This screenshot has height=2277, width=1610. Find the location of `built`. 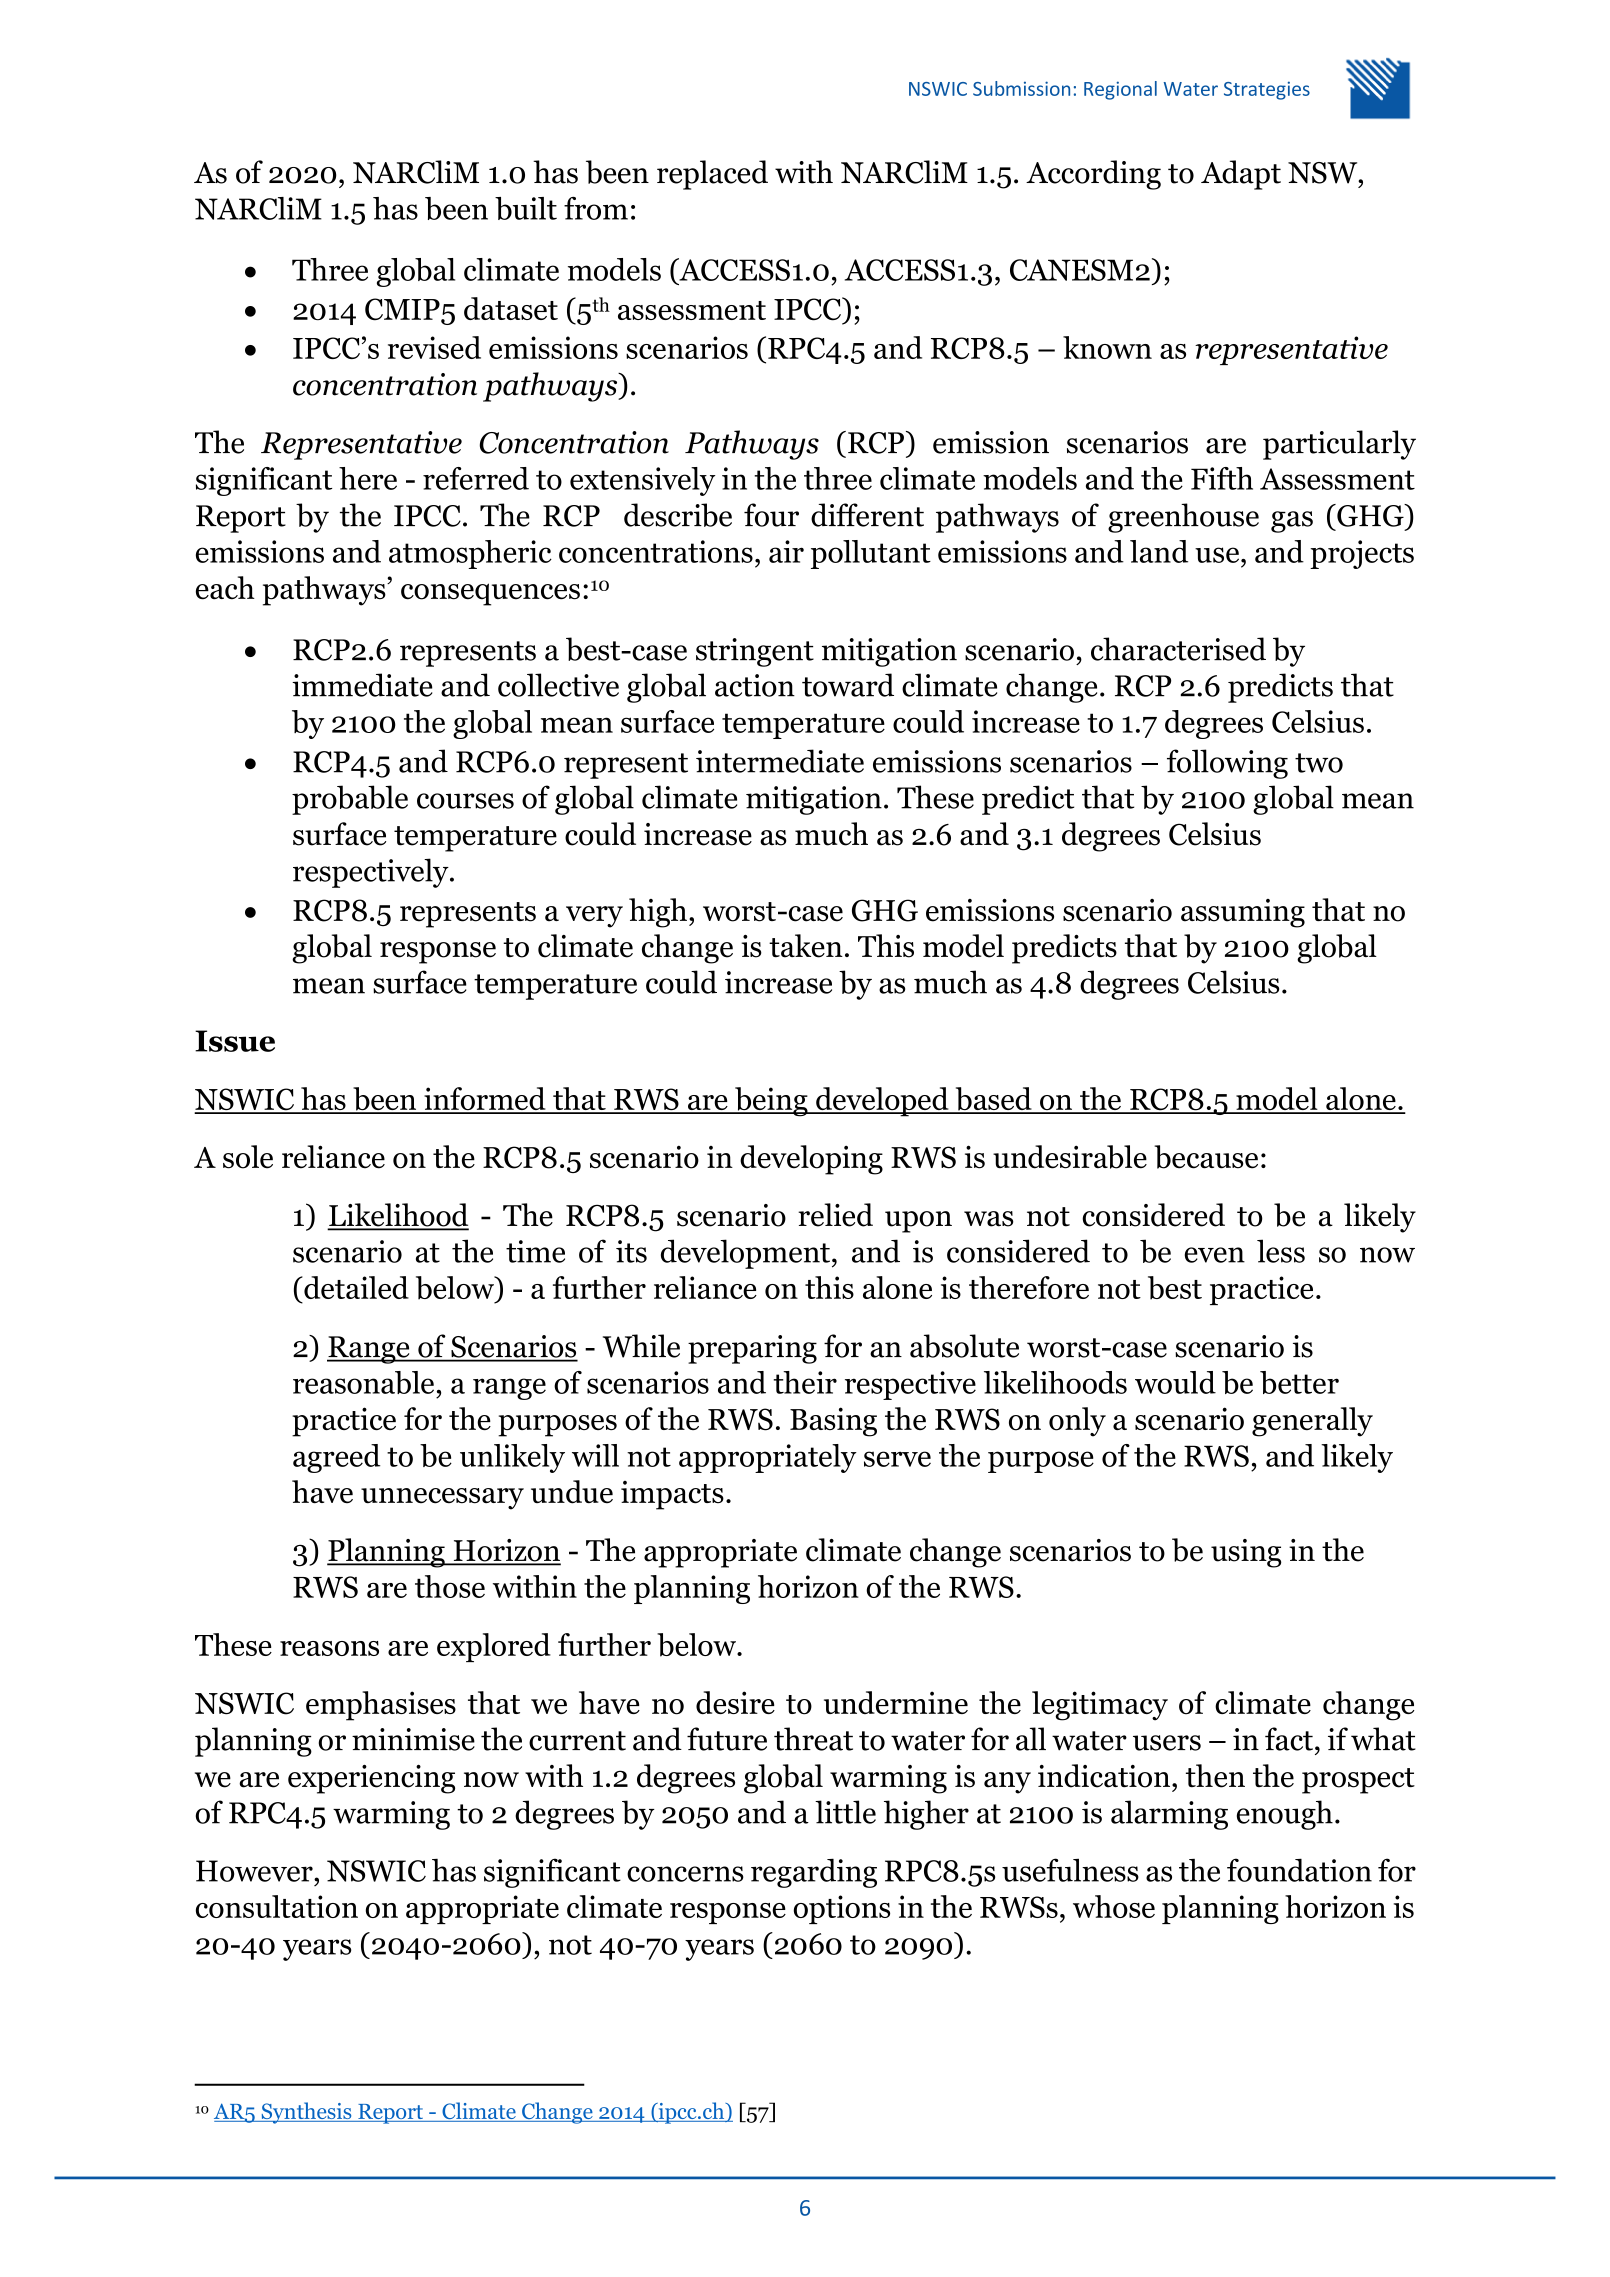

built is located at coordinates (526, 208).
